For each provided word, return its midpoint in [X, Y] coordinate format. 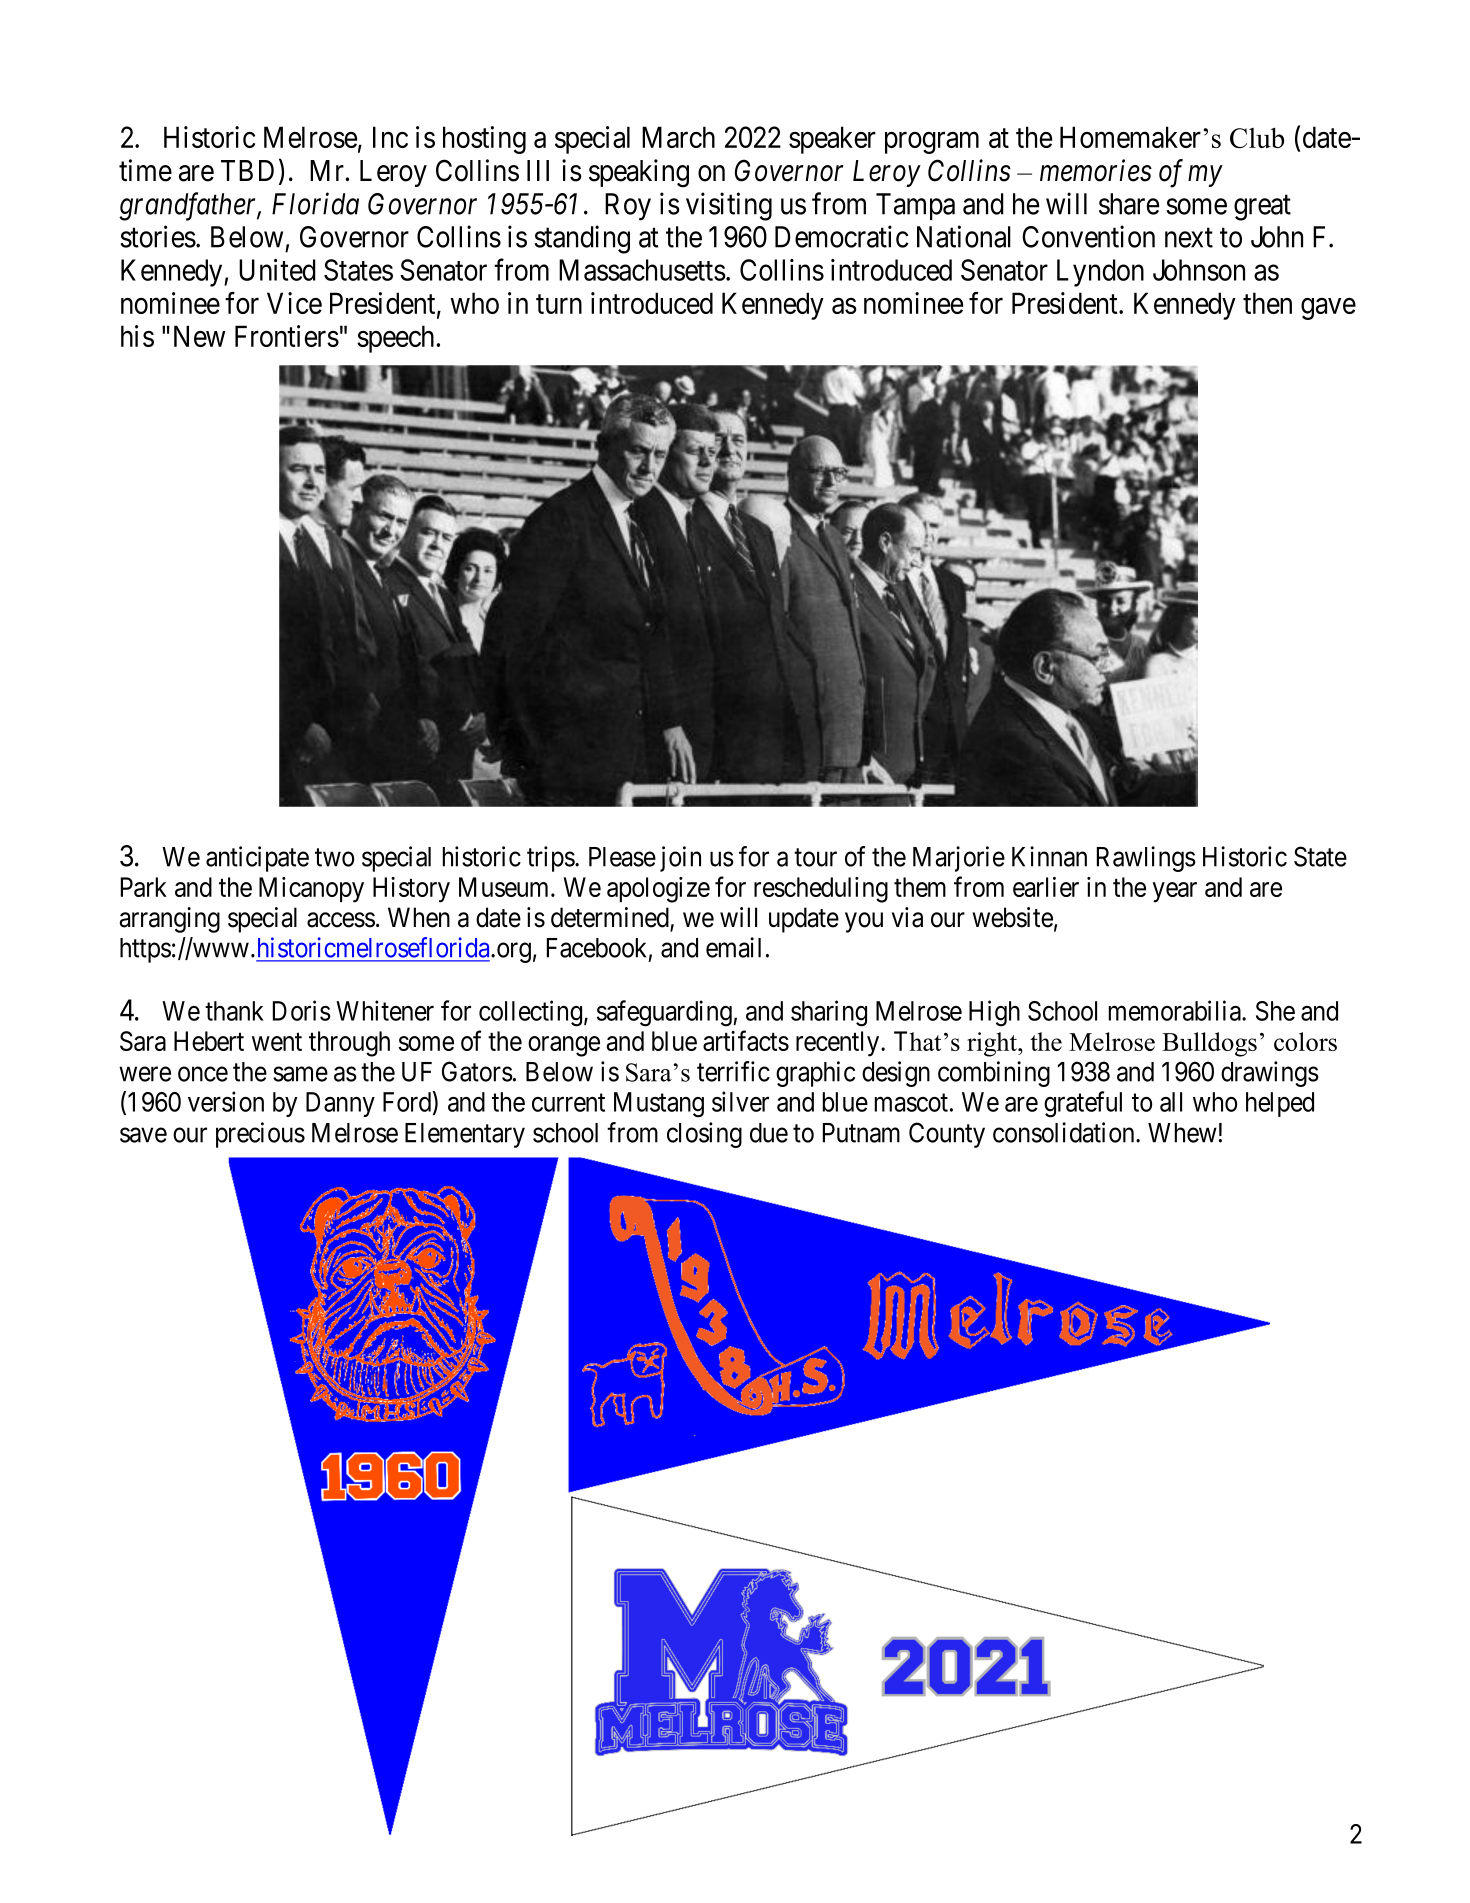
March [678, 137]
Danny [340, 1104]
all [1171, 1102]
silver [740, 1101]
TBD [247, 170]
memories [1096, 171]
